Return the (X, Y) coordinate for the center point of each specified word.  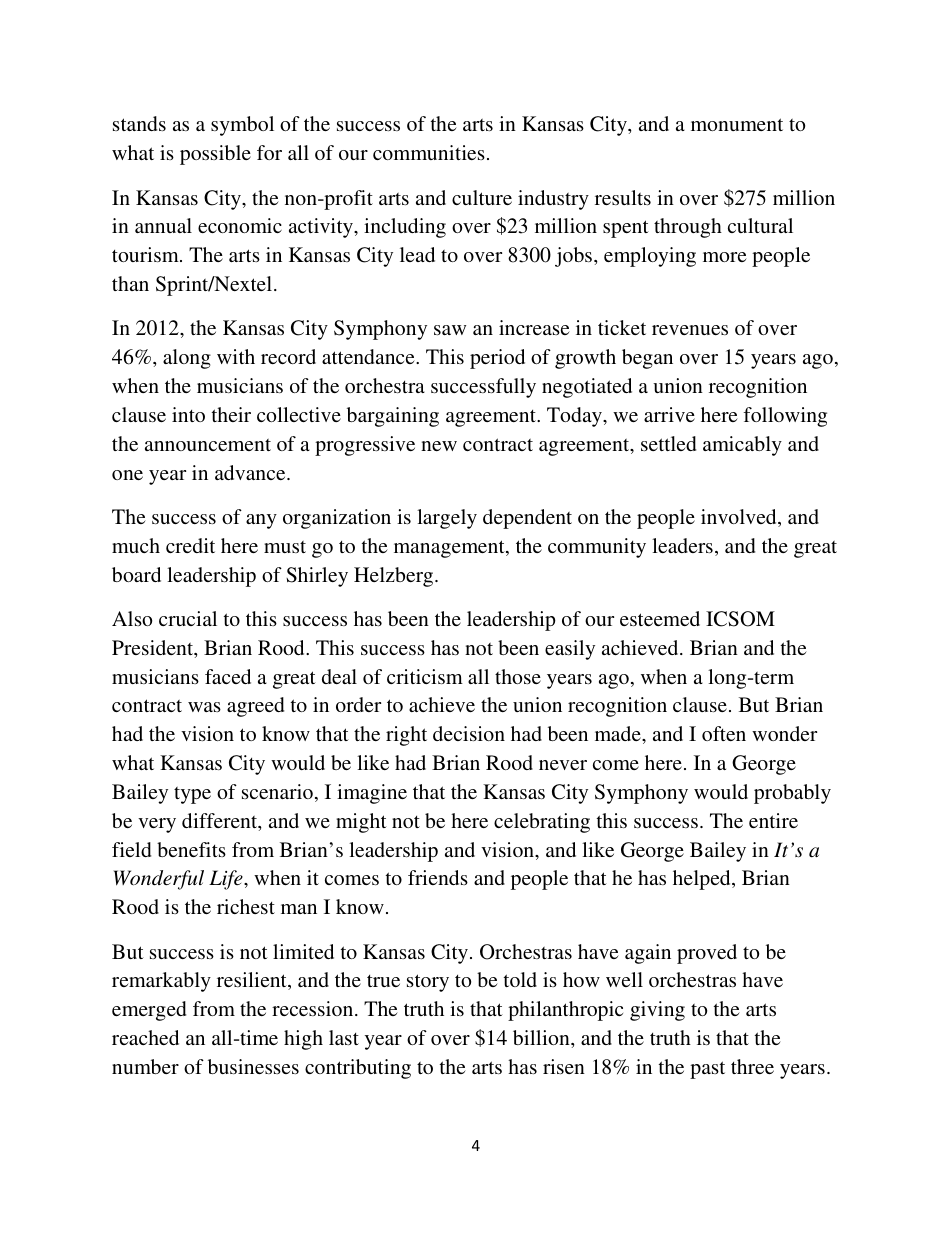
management (450, 549)
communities (429, 152)
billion (542, 1037)
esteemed (660, 618)
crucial (188, 618)
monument (737, 124)
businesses (253, 1066)
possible (215, 155)
